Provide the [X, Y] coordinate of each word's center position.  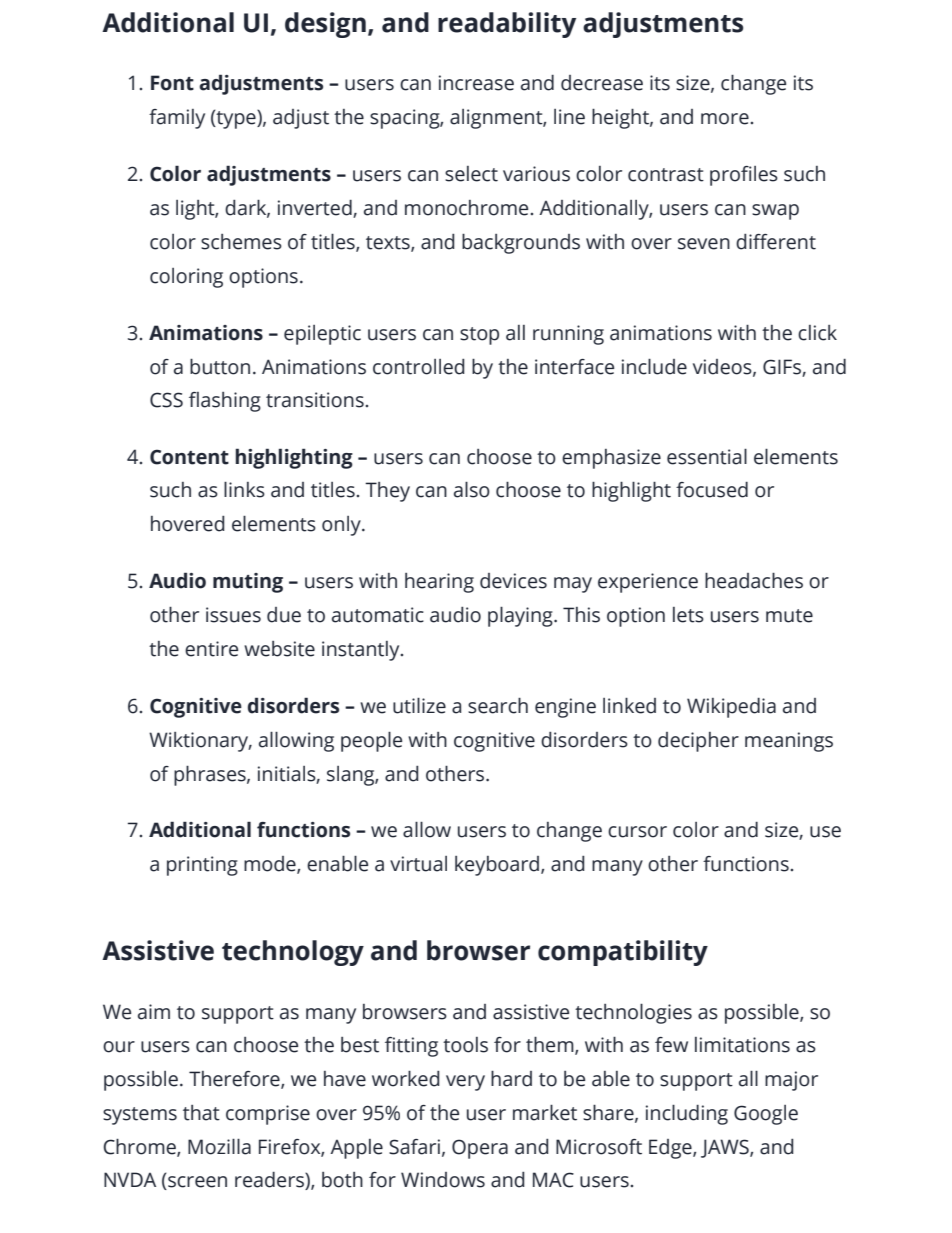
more [725, 119]
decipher [698, 742]
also [472, 489]
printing [202, 866]
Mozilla [219, 1146]
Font [172, 83]
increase [476, 83]
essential [707, 456]
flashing [225, 402]
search [498, 705]
